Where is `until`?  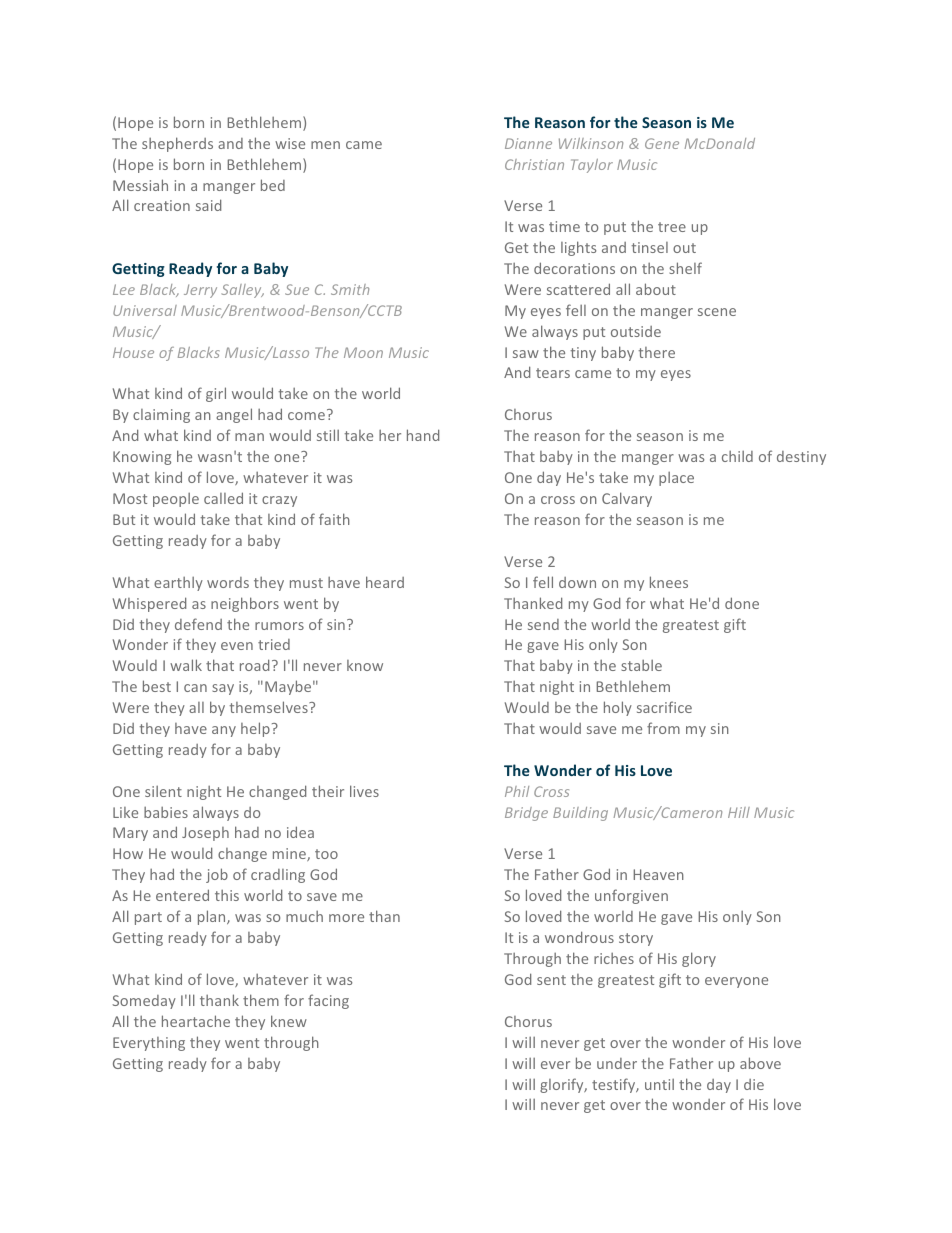
until is located at coordinates (659, 1084).
